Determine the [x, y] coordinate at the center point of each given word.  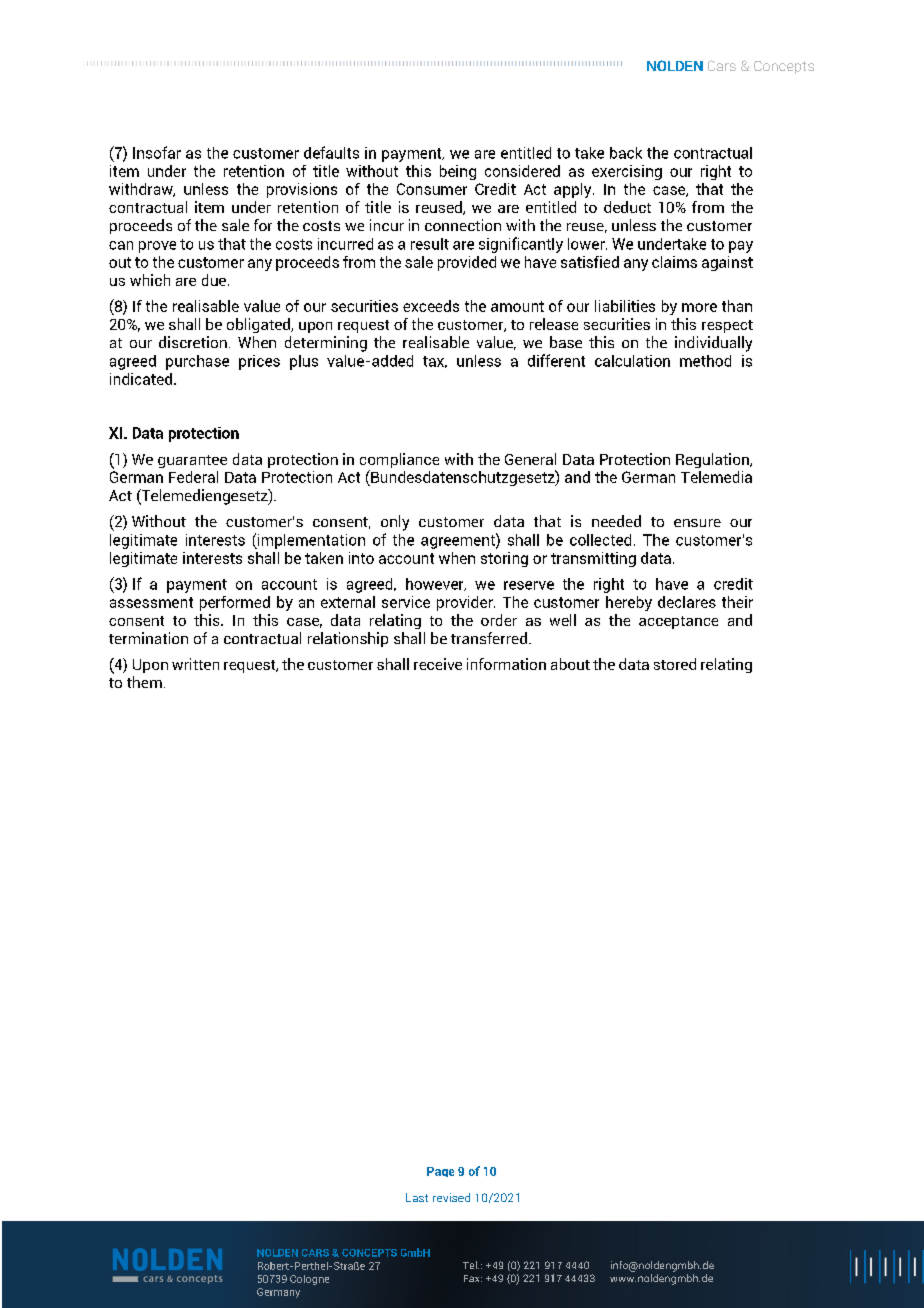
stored [675, 664]
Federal [193, 477]
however [436, 584]
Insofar [157, 152]
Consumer [432, 189]
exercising [627, 172]
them [144, 682]
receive [438, 664]
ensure [697, 523]
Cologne [309, 1280]
